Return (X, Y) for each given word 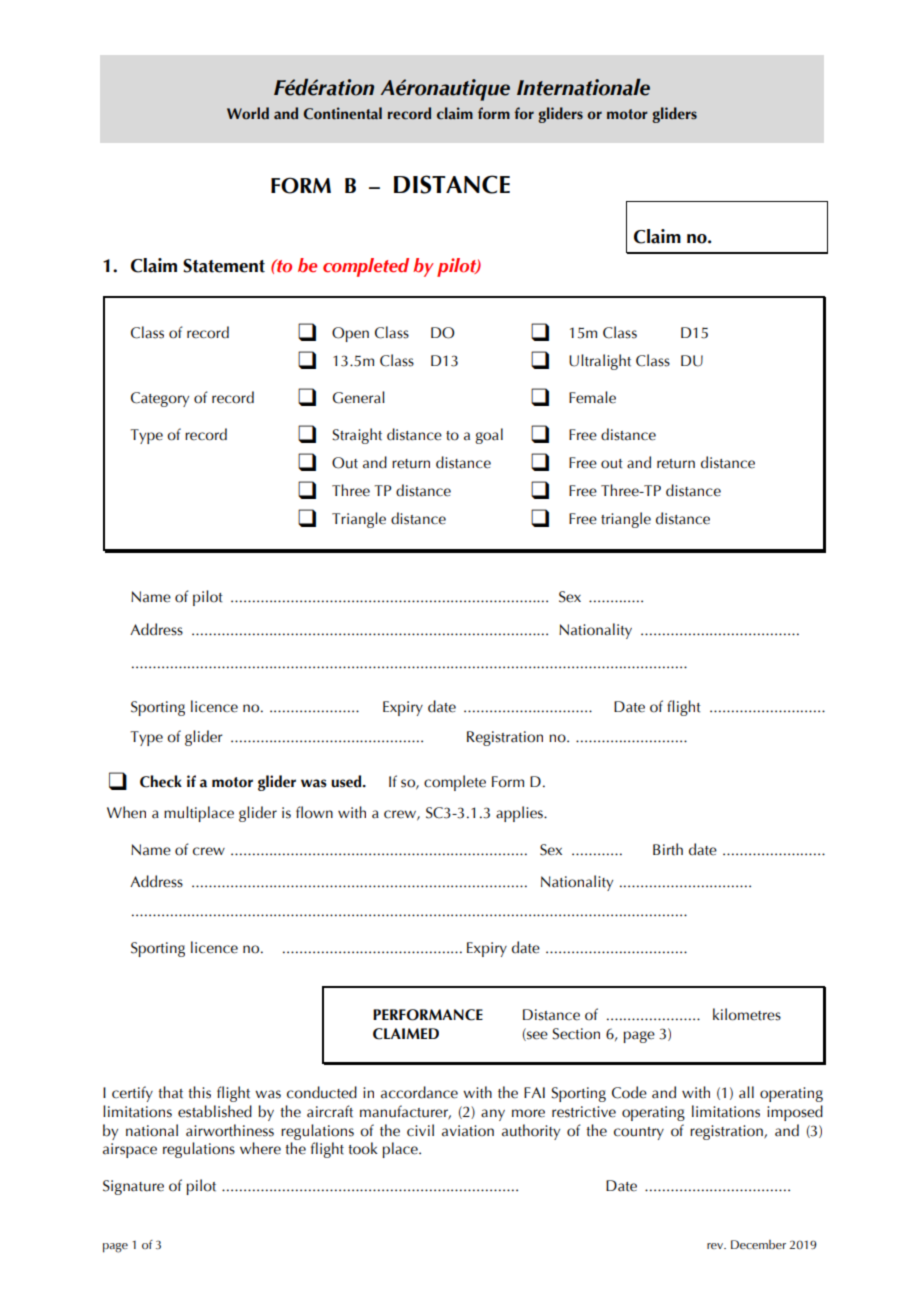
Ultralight (600, 362)
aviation (468, 1131)
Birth (668, 849)
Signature (133, 1187)
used (347, 781)
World (248, 113)
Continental (343, 113)
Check (161, 781)
